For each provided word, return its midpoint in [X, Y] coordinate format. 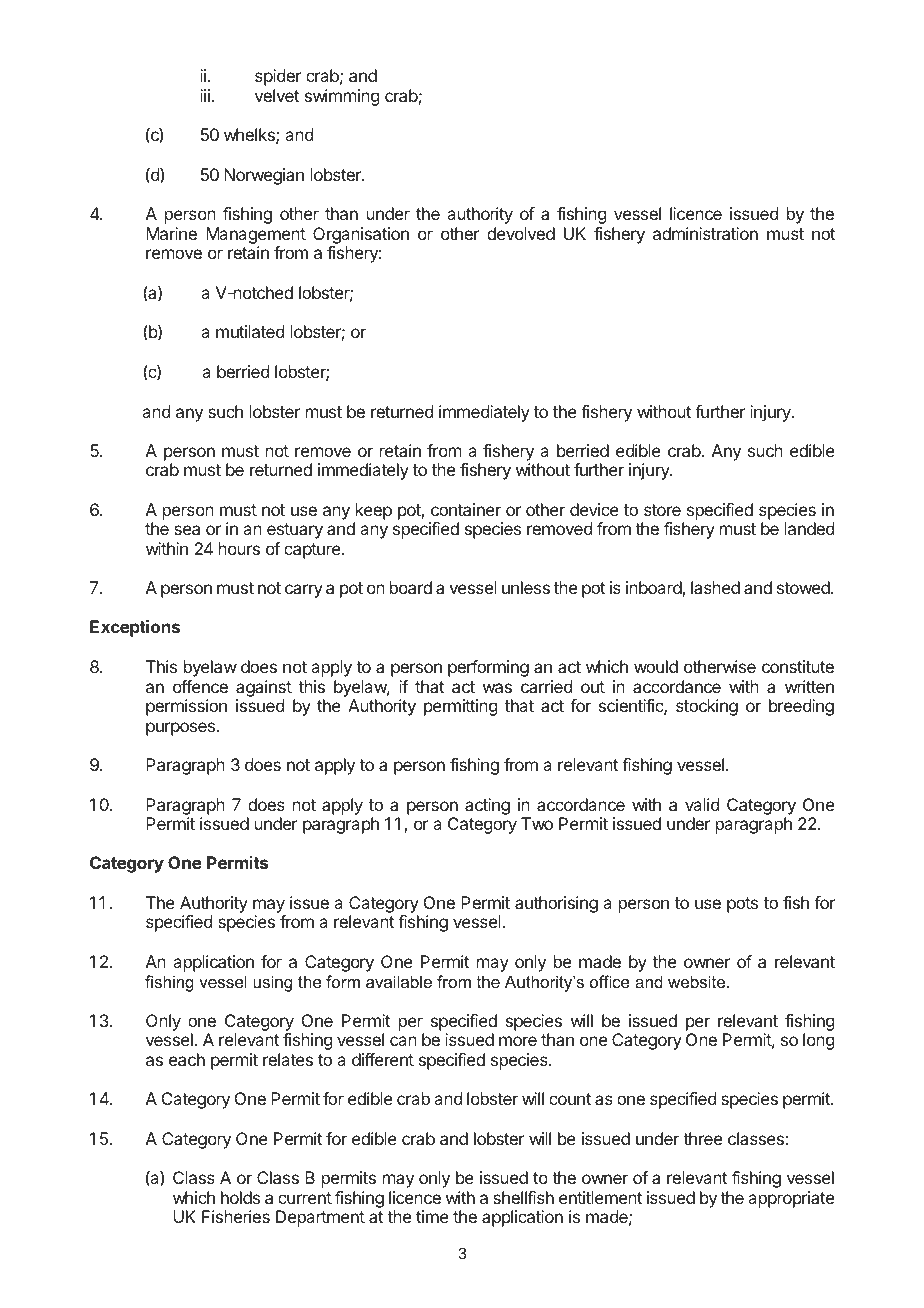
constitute [798, 666]
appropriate [791, 1199]
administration [705, 233]
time [432, 1216]
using [272, 983]
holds [240, 1197]
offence [200, 686]
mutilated [250, 331]
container [466, 509]
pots [742, 905]
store [662, 510]
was [497, 688]
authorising [556, 904]
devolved [521, 233]
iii [205, 95]
